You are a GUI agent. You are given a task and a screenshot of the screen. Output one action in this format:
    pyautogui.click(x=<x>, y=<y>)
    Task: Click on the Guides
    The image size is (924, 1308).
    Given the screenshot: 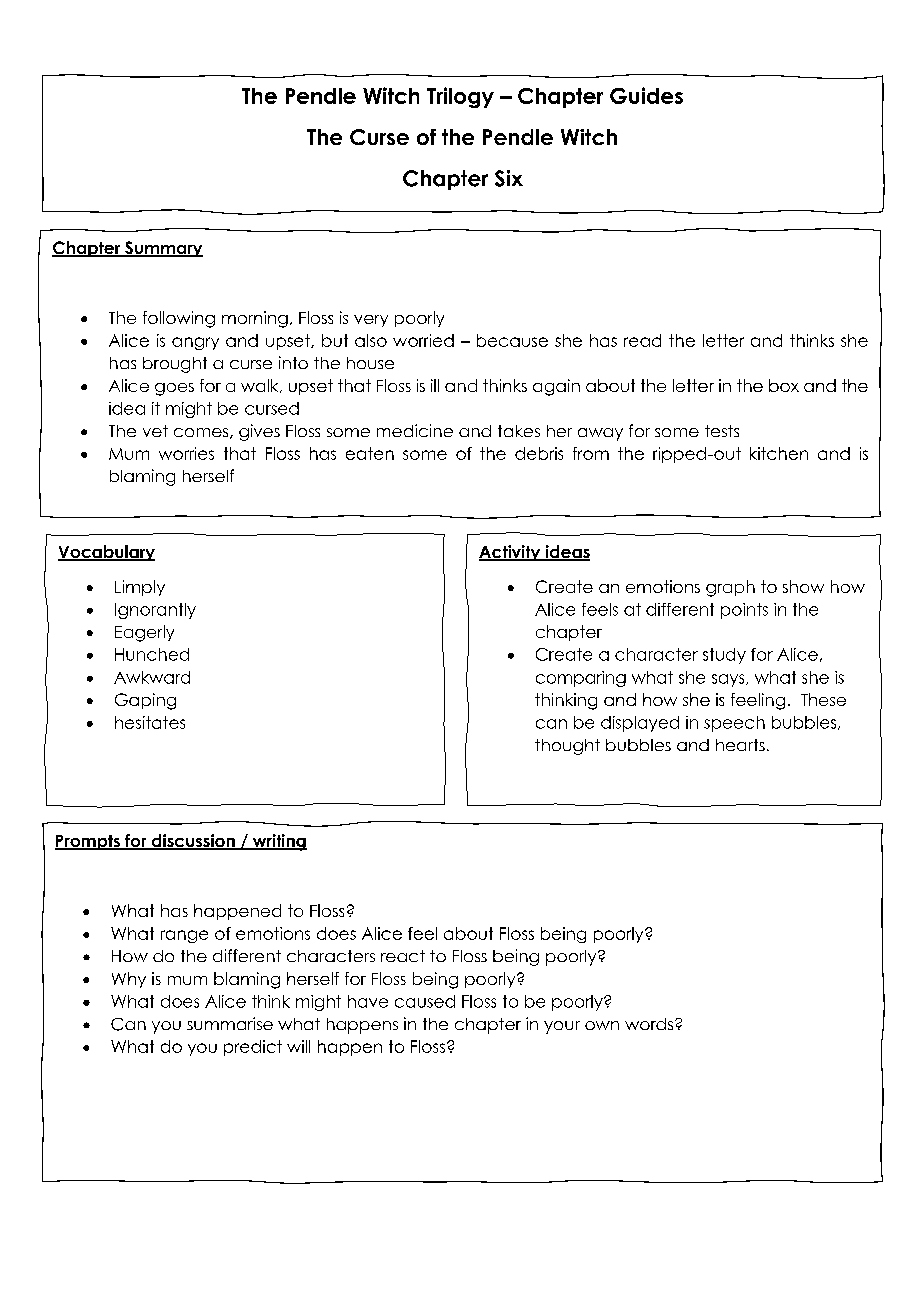 What is the action you would take?
    pyautogui.click(x=646, y=95)
